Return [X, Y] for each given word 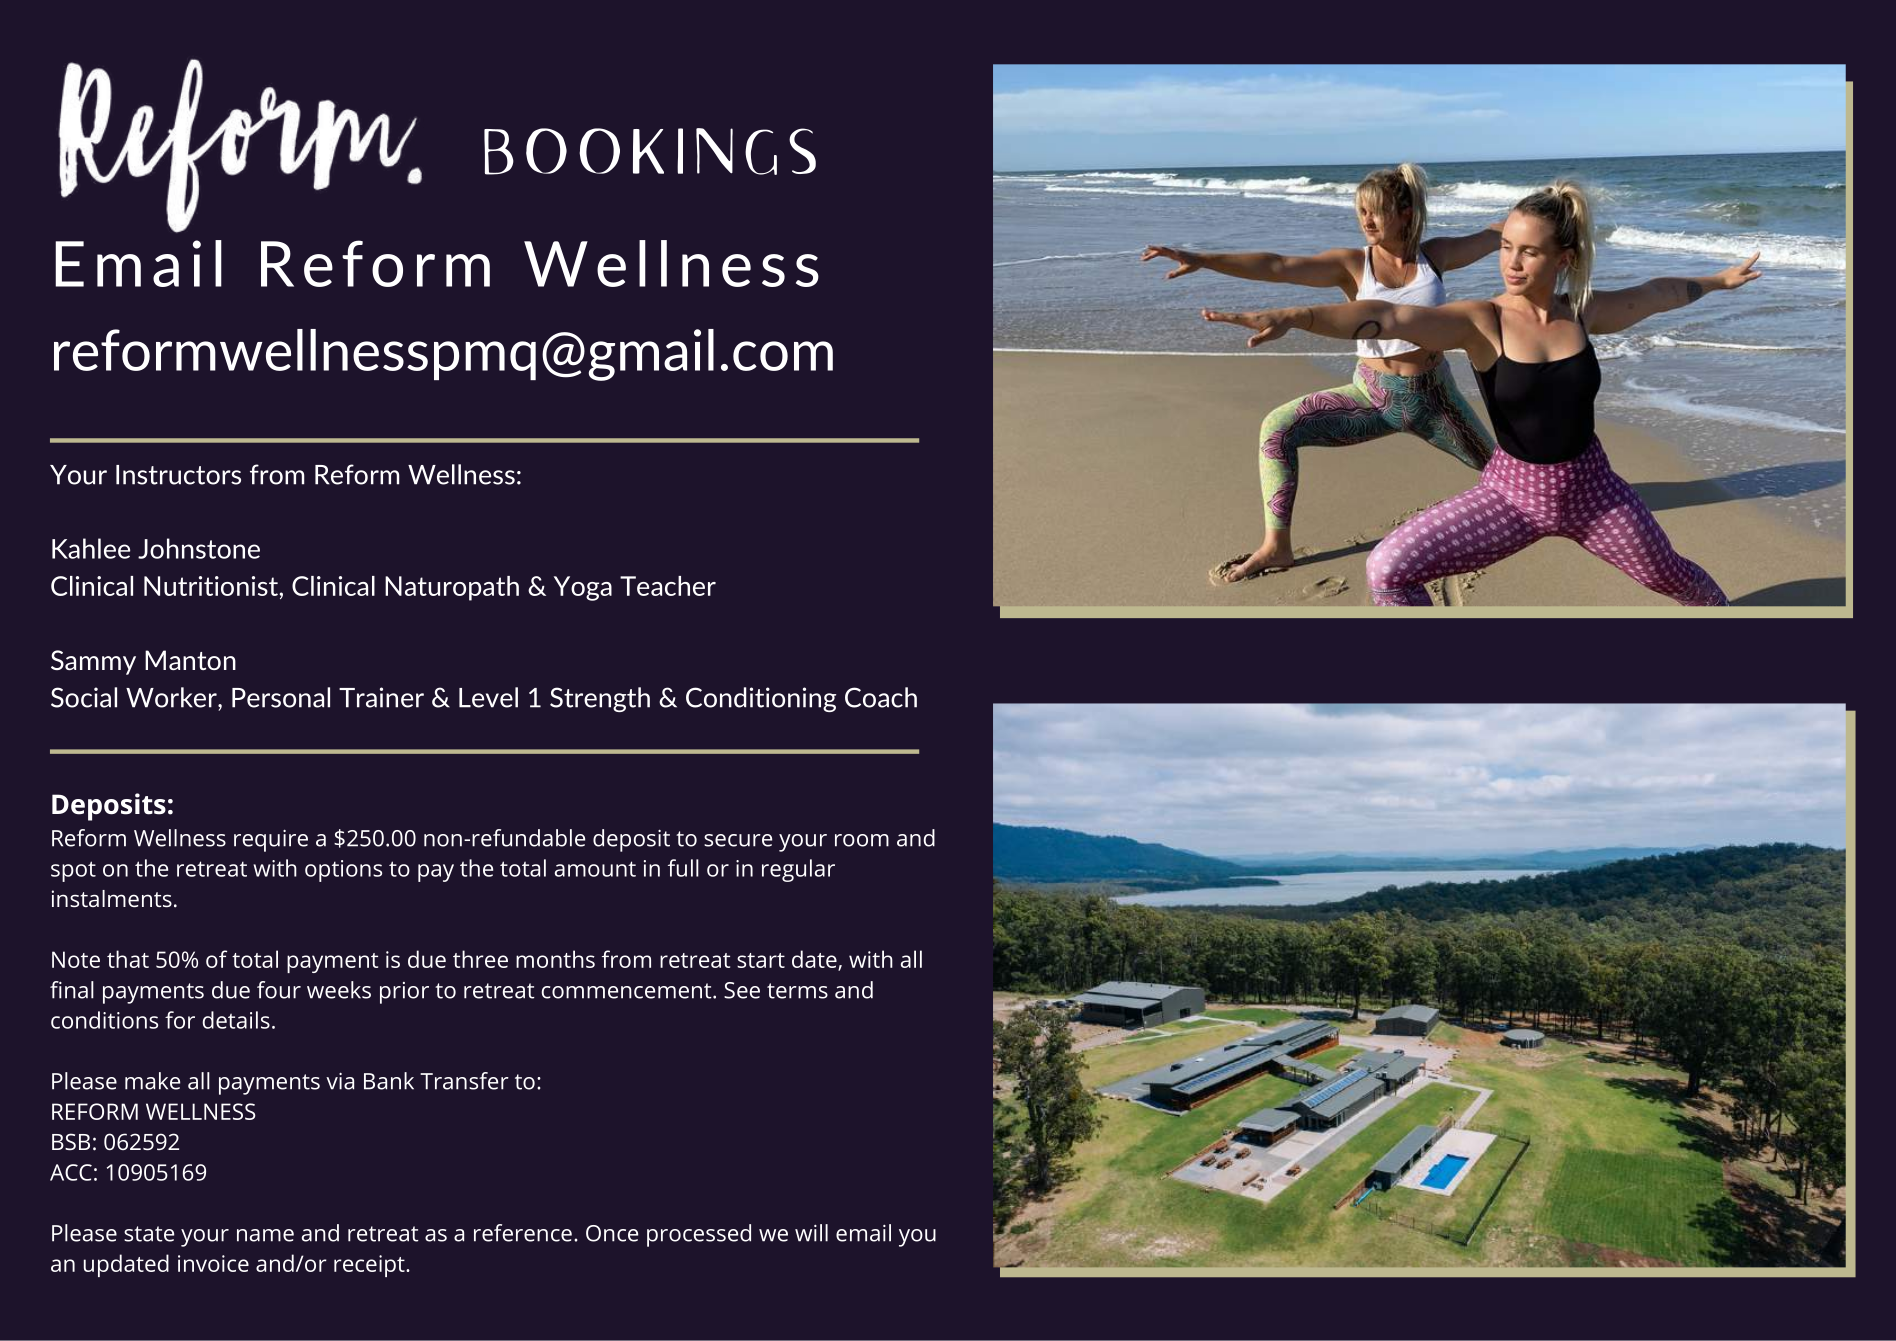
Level [488, 697]
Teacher [668, 586]
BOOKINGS [650, 151]
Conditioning [761, 699]
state [149, 1234]
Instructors [178, 475]
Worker [172, 697]
